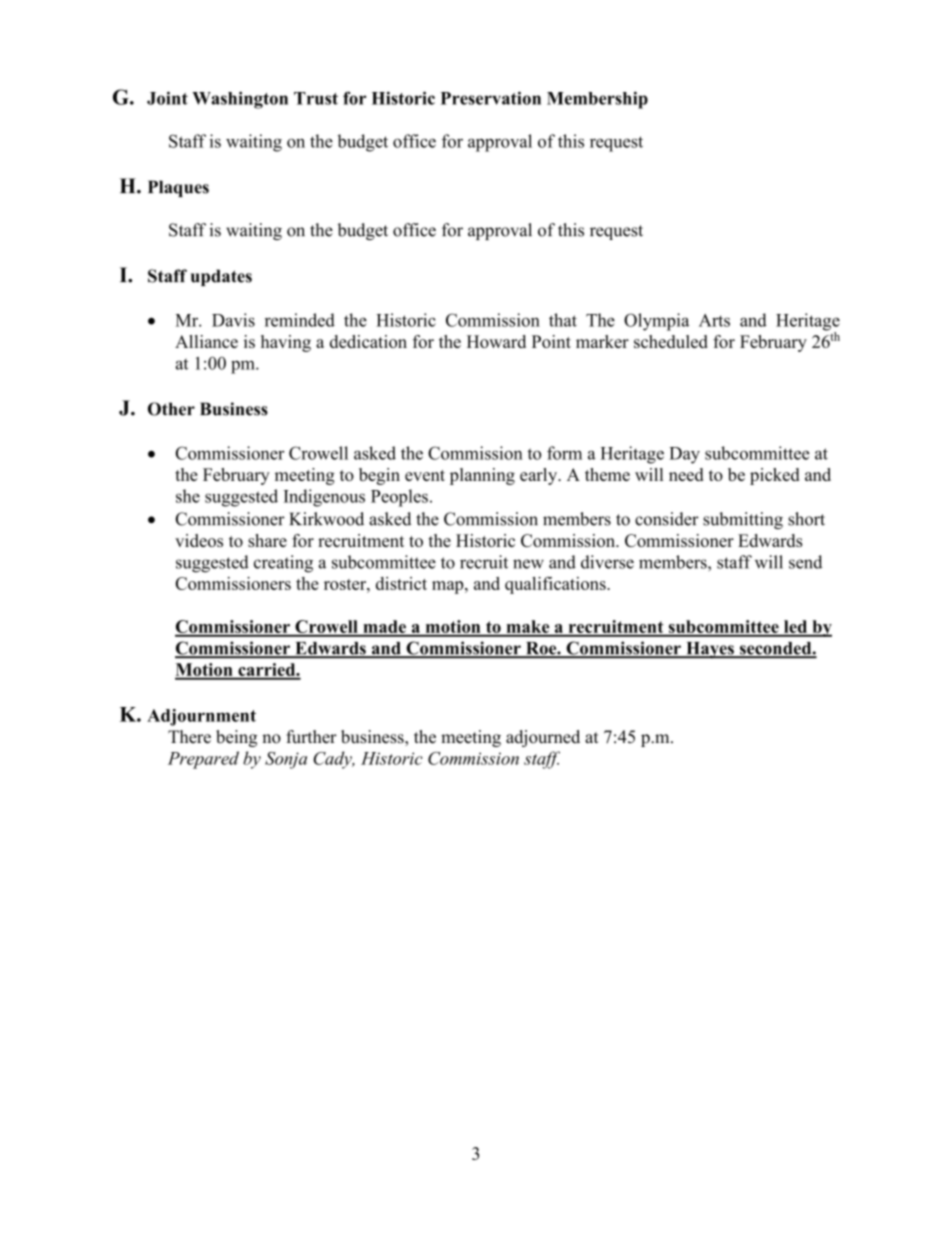 This screenshot has width=952, height=1233. What do you see at coordinates (491, 98) in the screenshot?
I see `Preservation` at bounding box center [491, 98].
